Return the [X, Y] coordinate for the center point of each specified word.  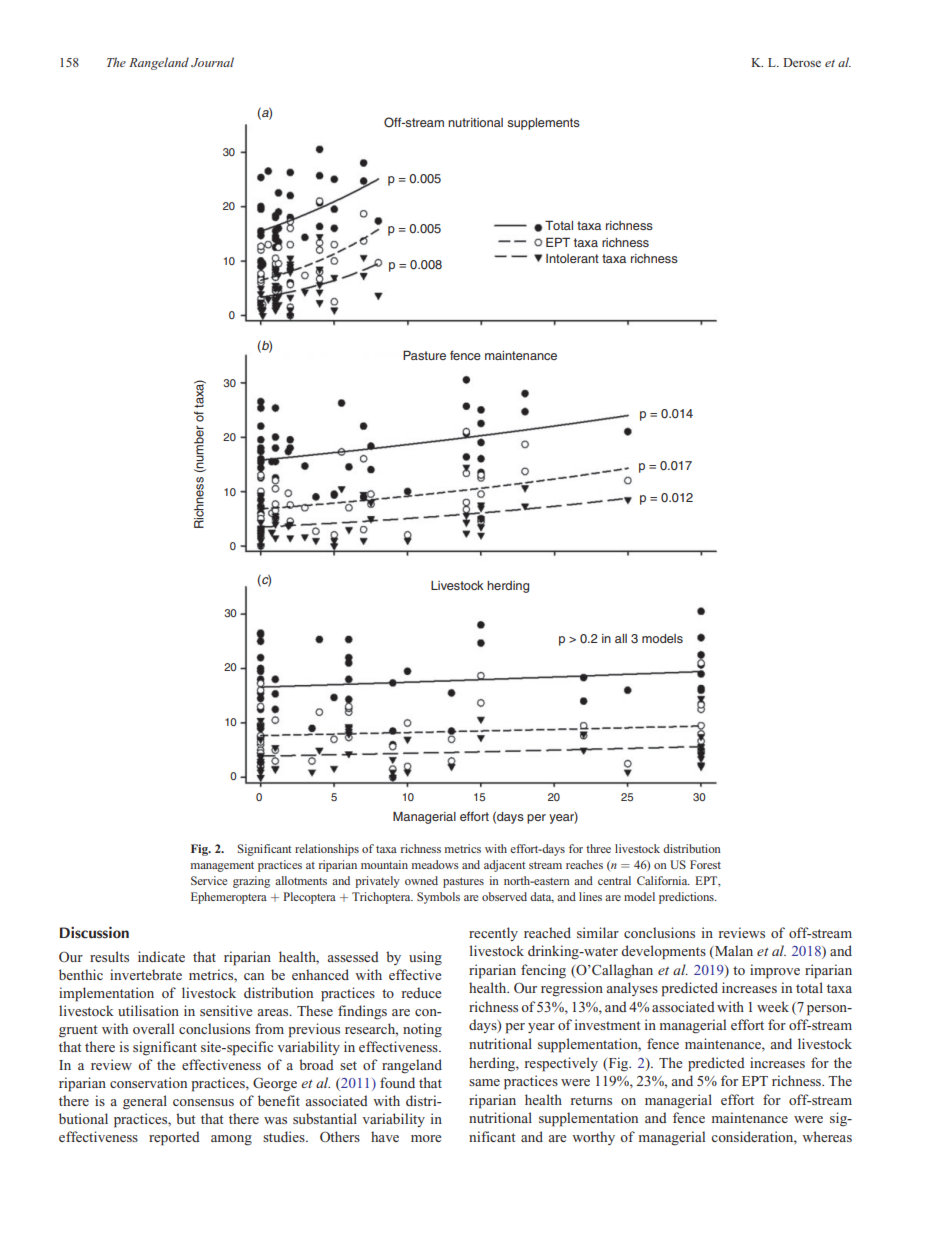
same [484, 1082]
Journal [212, 62]
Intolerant [572, 258]
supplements [543, 124]
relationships [327, 850]
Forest [705, 864]
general [145, 1102]
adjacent [504, 866]
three [598, 848]
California [663, 880]
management [222, 867]
